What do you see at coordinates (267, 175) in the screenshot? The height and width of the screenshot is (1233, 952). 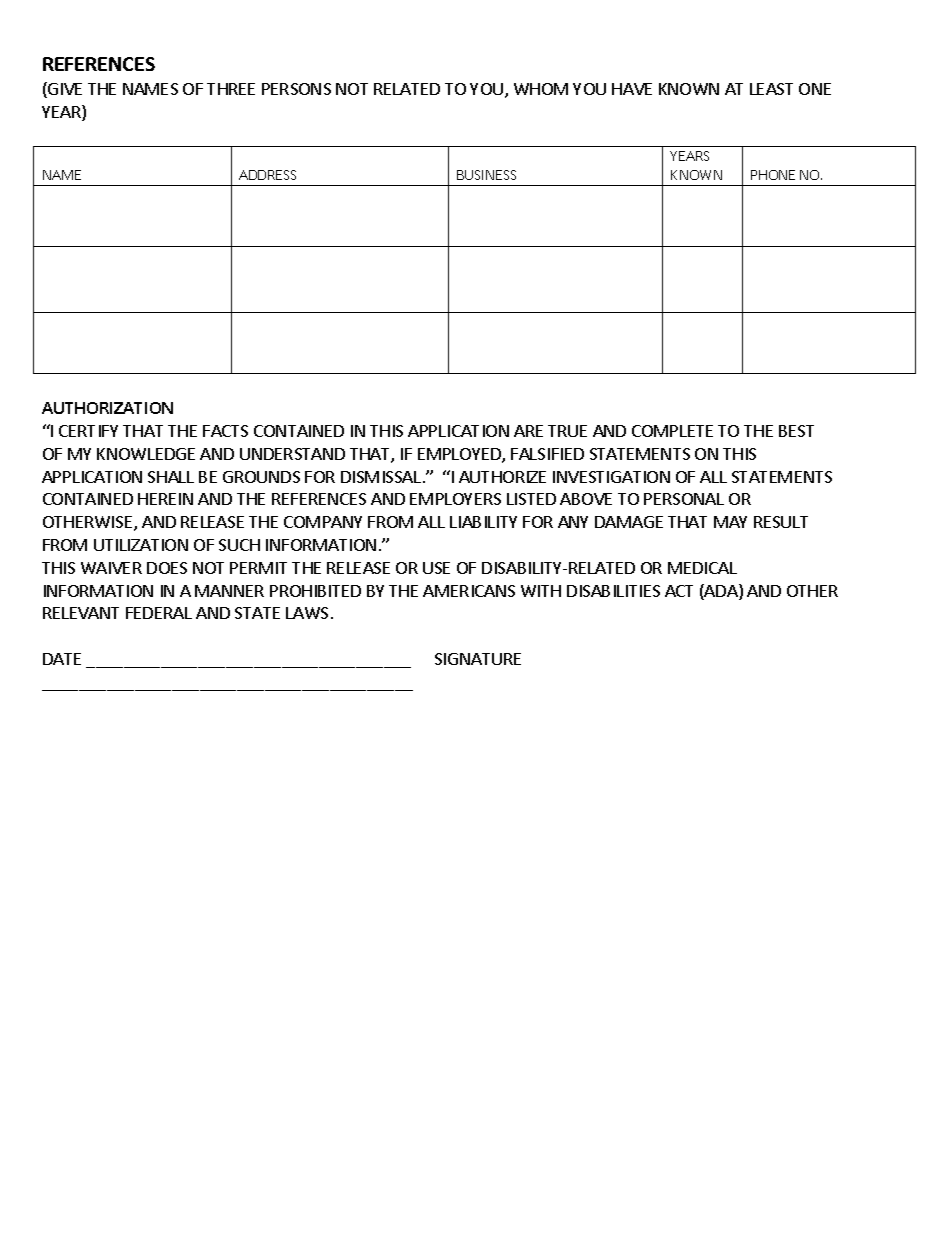 I see `ADDRESS` at bounding box center [267, 175].
